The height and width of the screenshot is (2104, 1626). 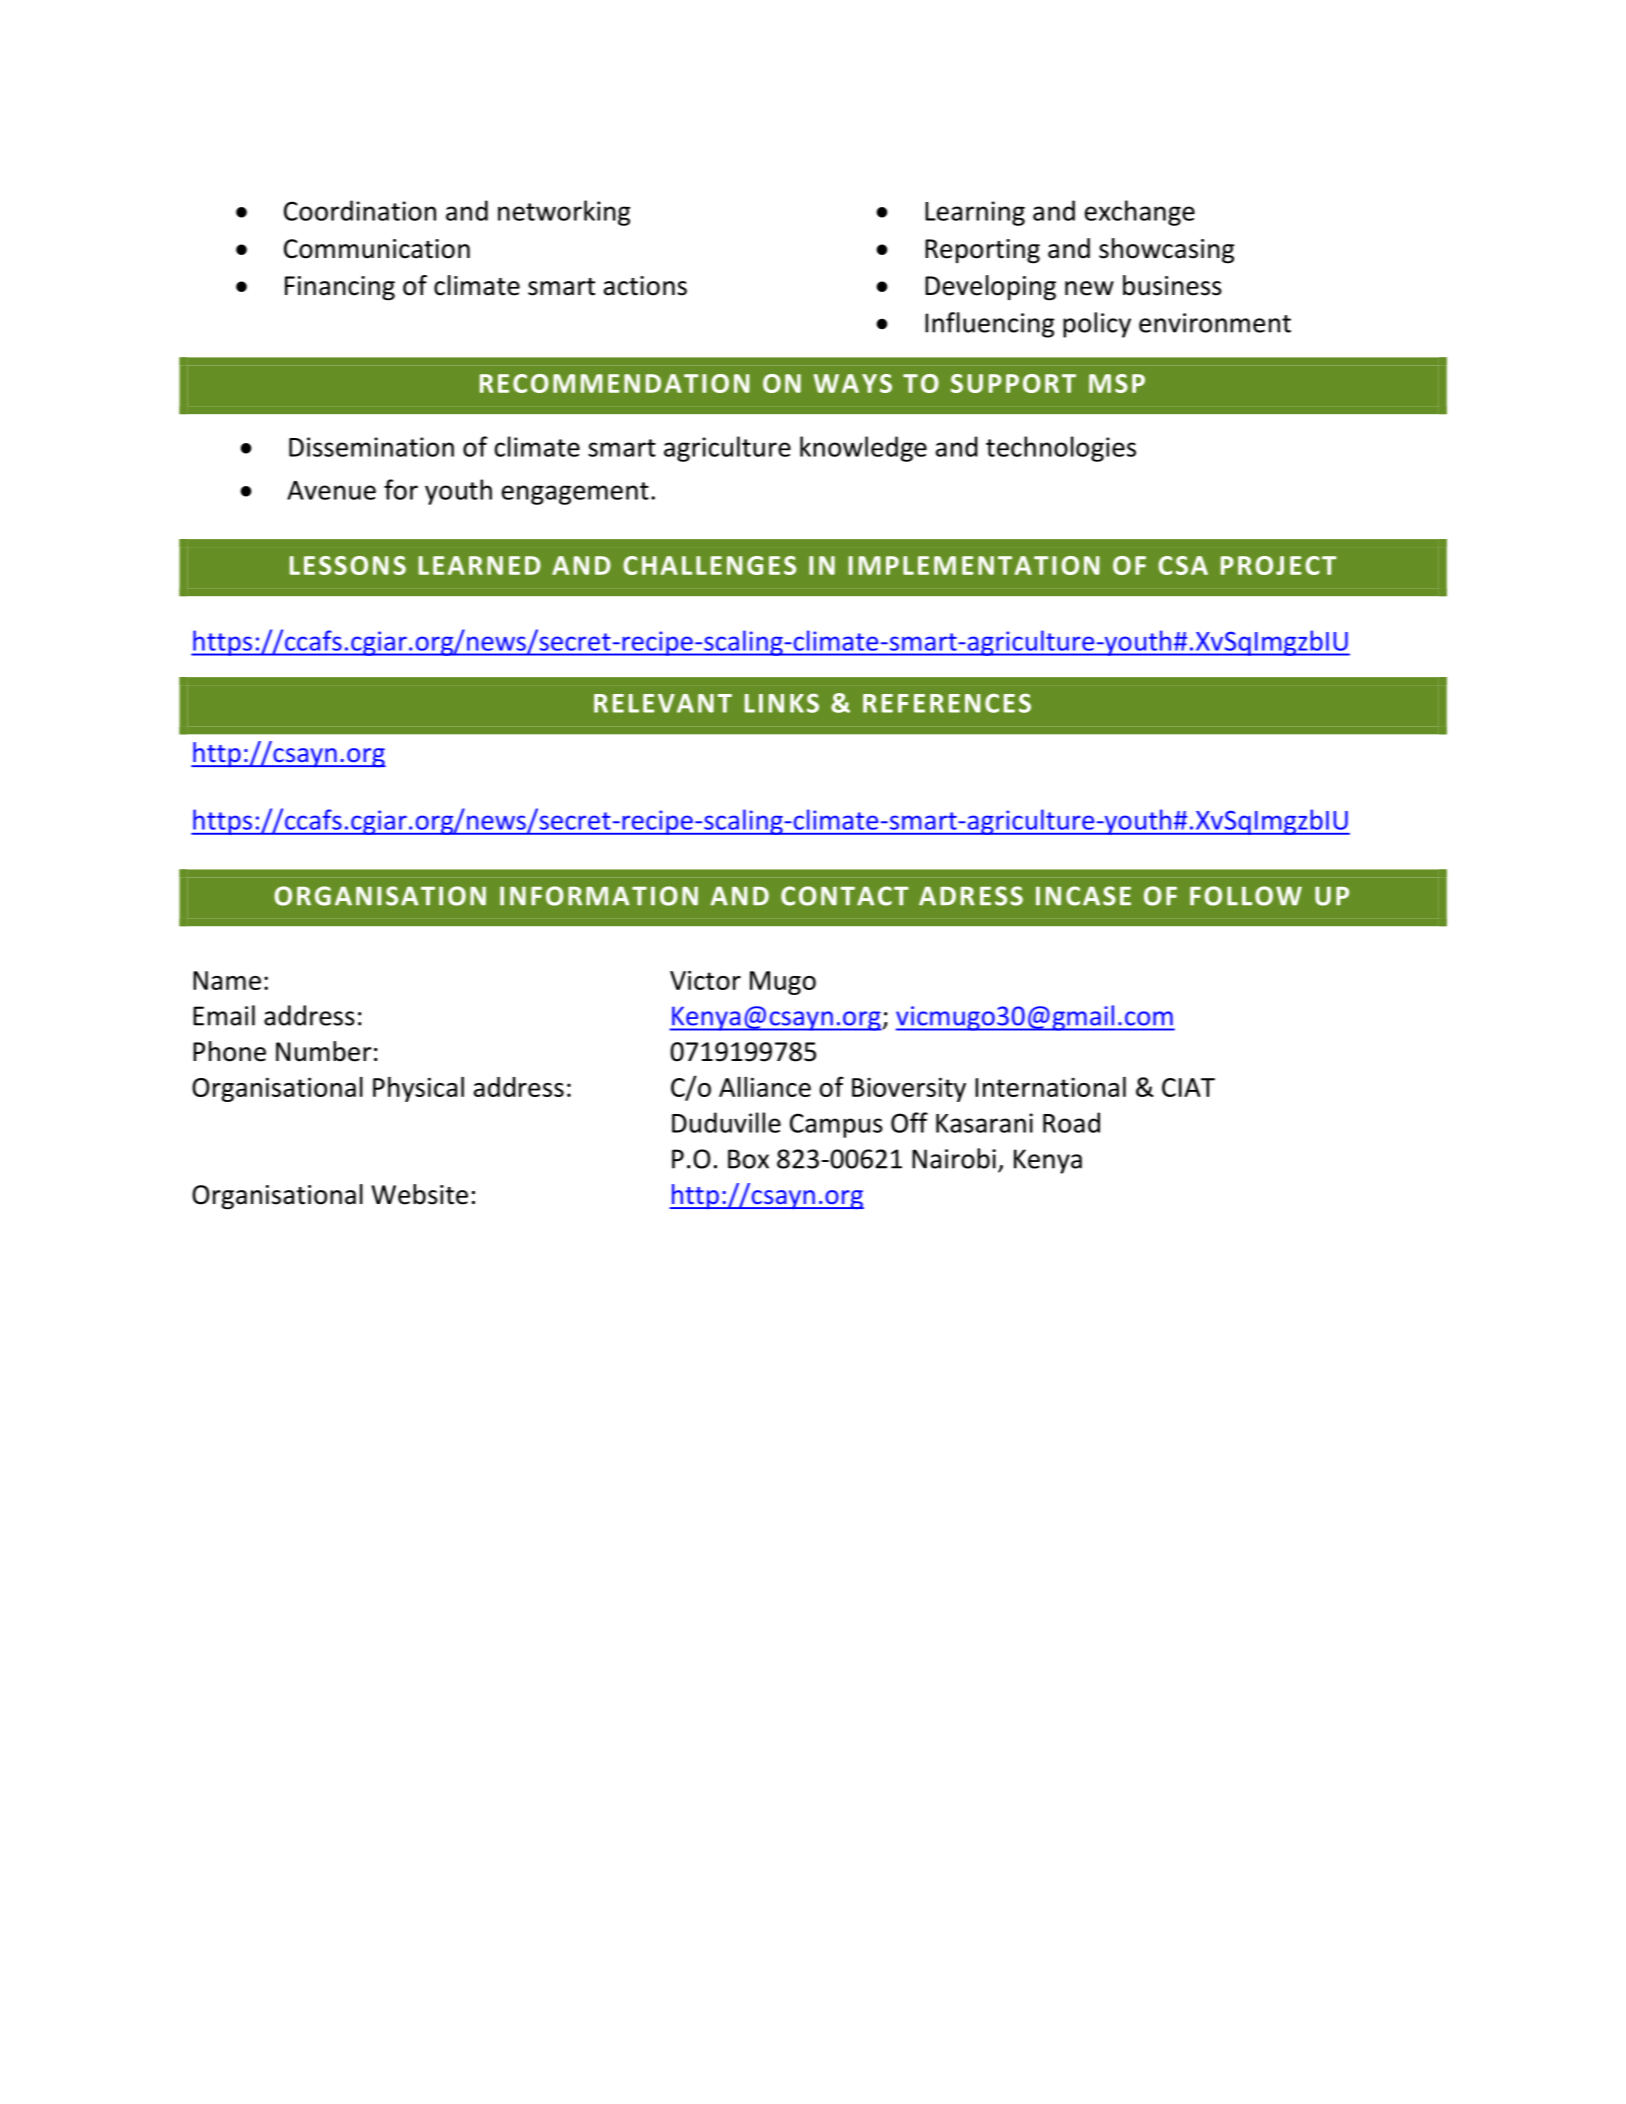 What do you see at coordinates (947, 703) in the screenshot?
I see `REFERENCES` at bounding box center [947, 703].
